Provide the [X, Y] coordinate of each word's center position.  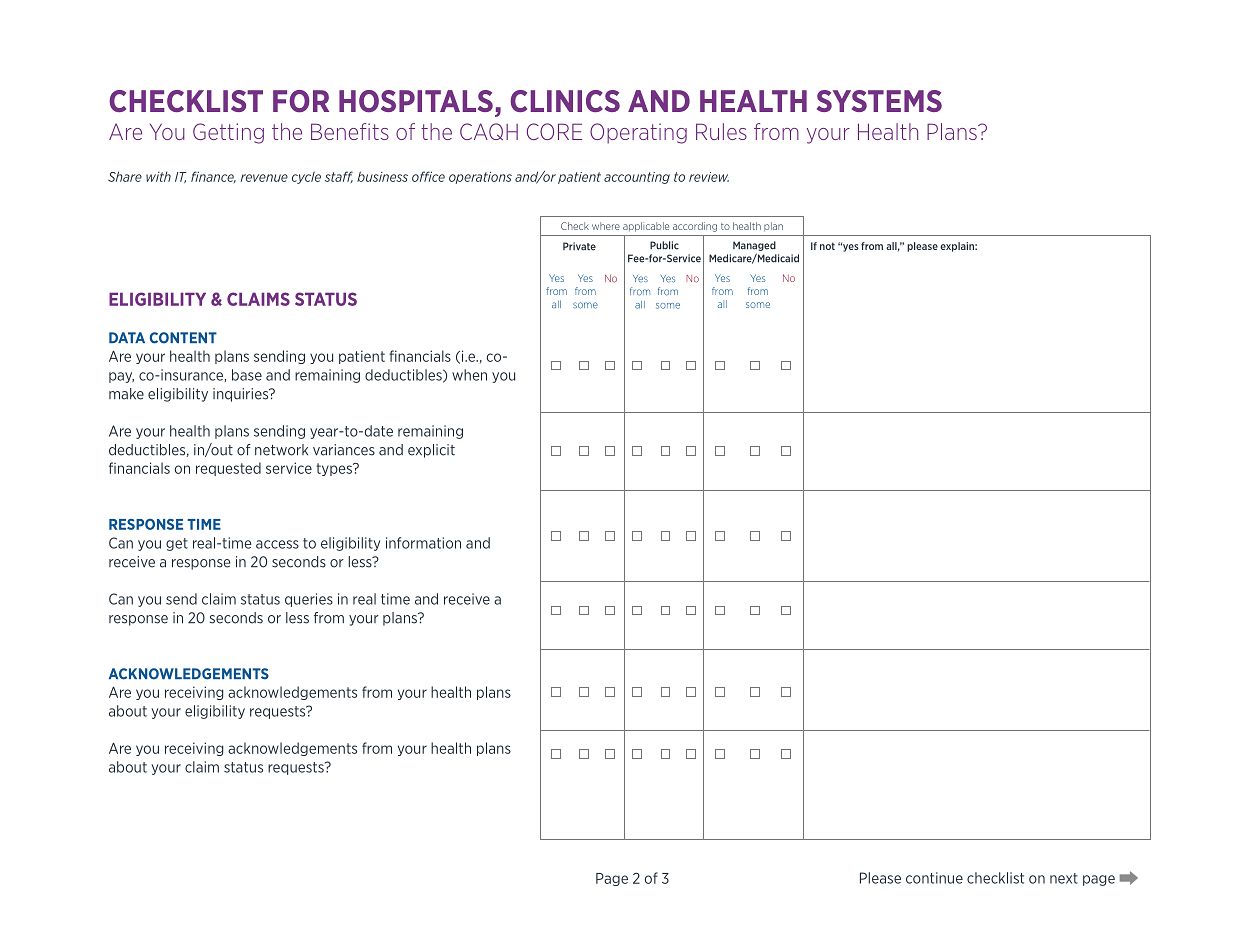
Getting [228, 133]
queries [309, 600]
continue [934, 878]
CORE [554, 131]
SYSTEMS [879, 101]
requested [228, 469]
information [423, 543]
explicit [431, 451]
